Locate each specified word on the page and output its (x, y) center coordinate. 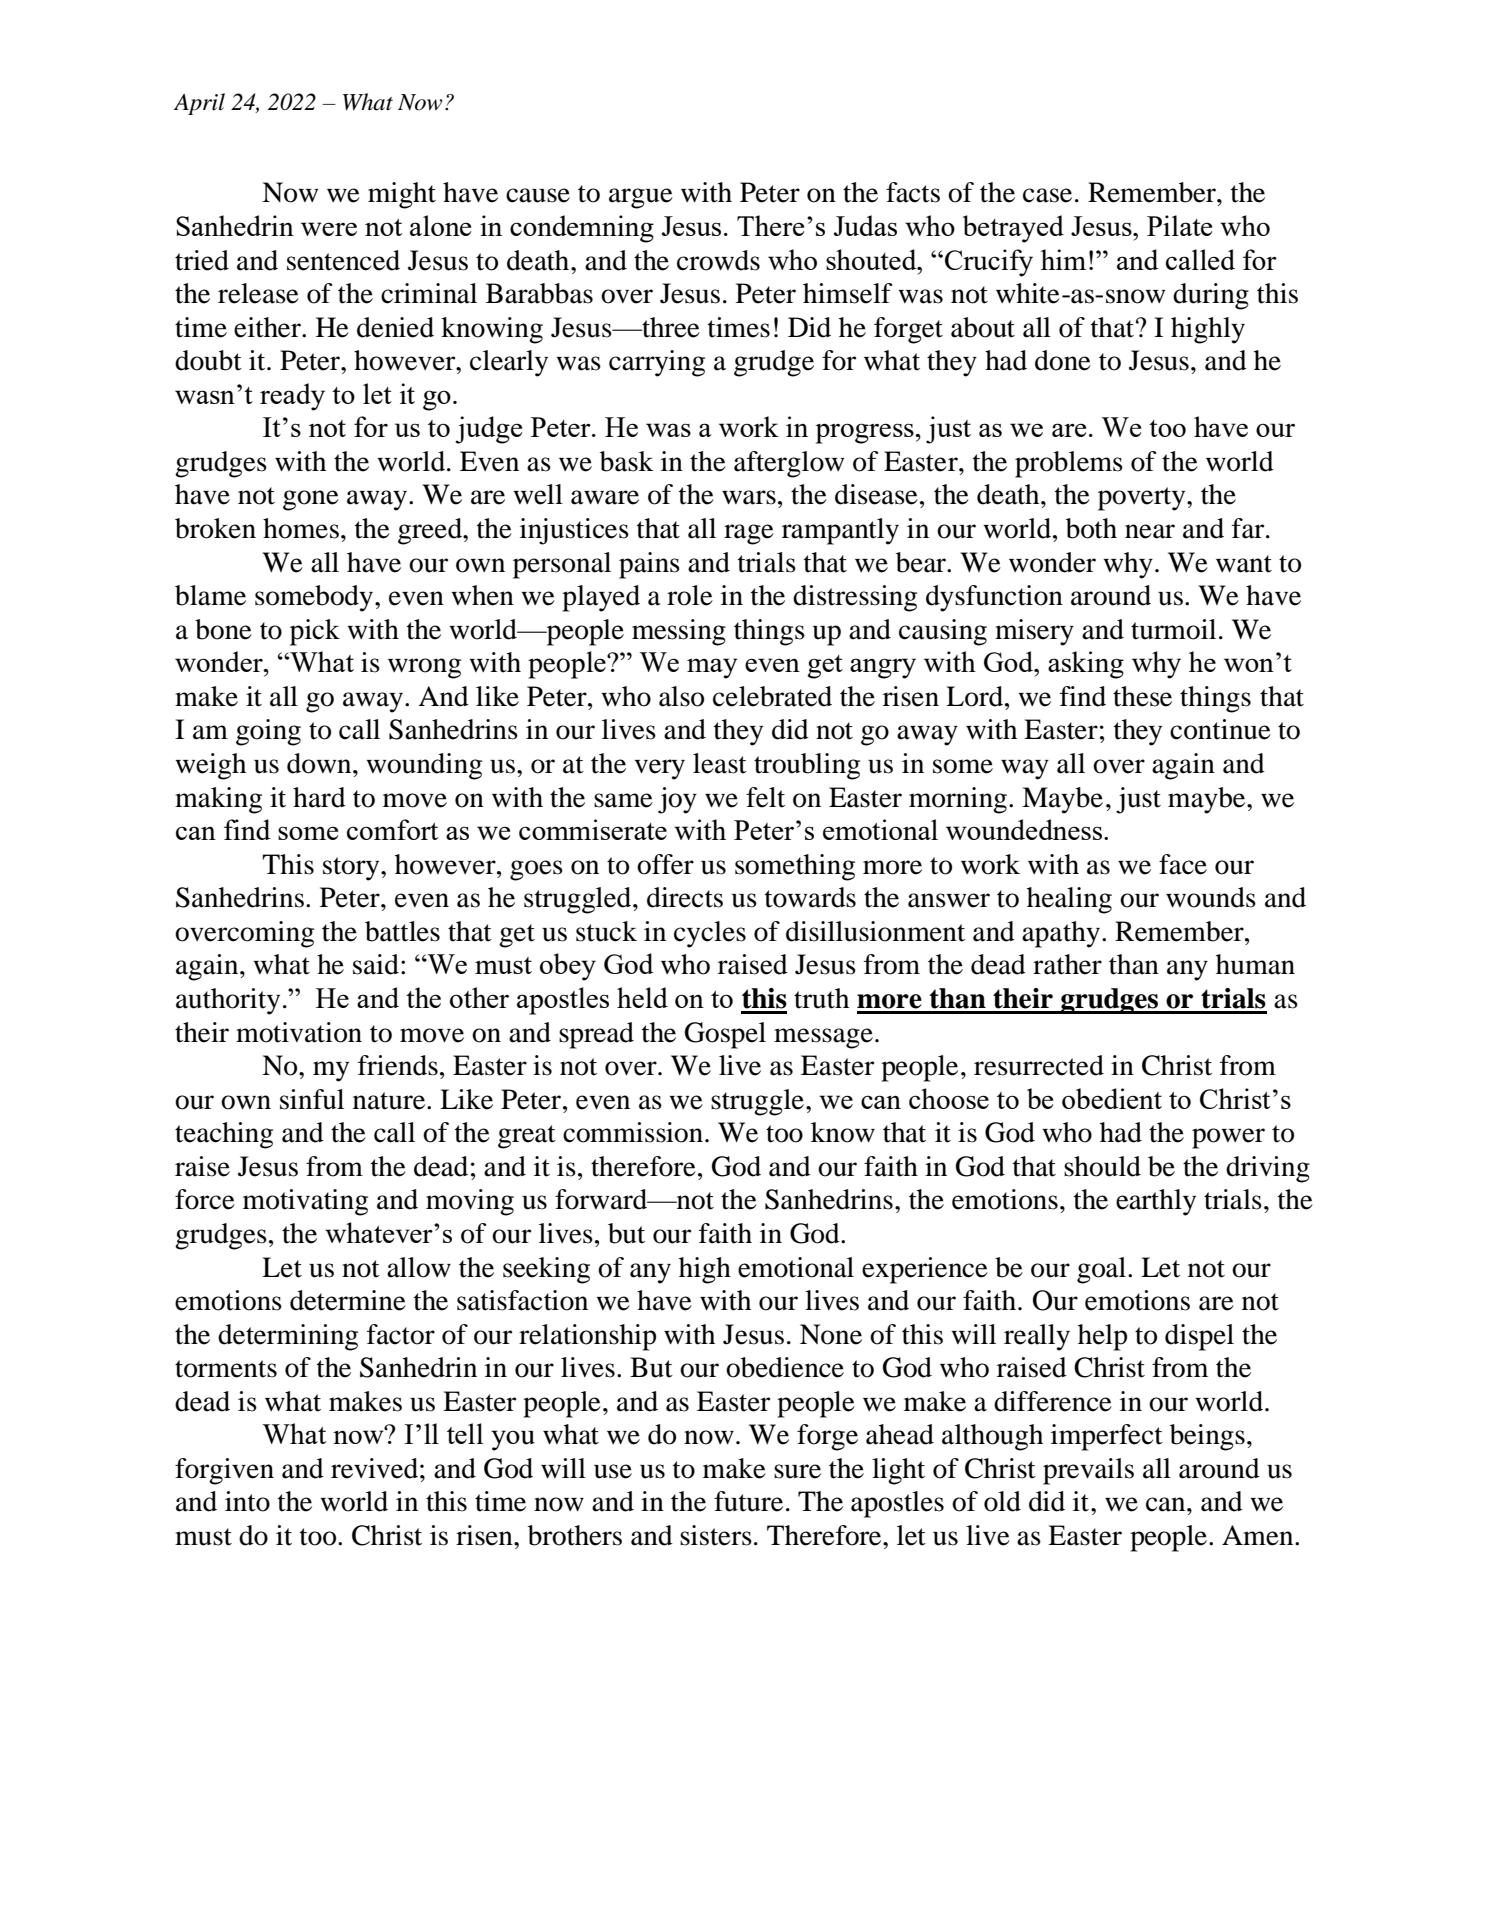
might (402, 195)
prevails (1088, 1471)
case (1047, 195)
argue (641, 198)
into (247, 1501)
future (748, 1501)
